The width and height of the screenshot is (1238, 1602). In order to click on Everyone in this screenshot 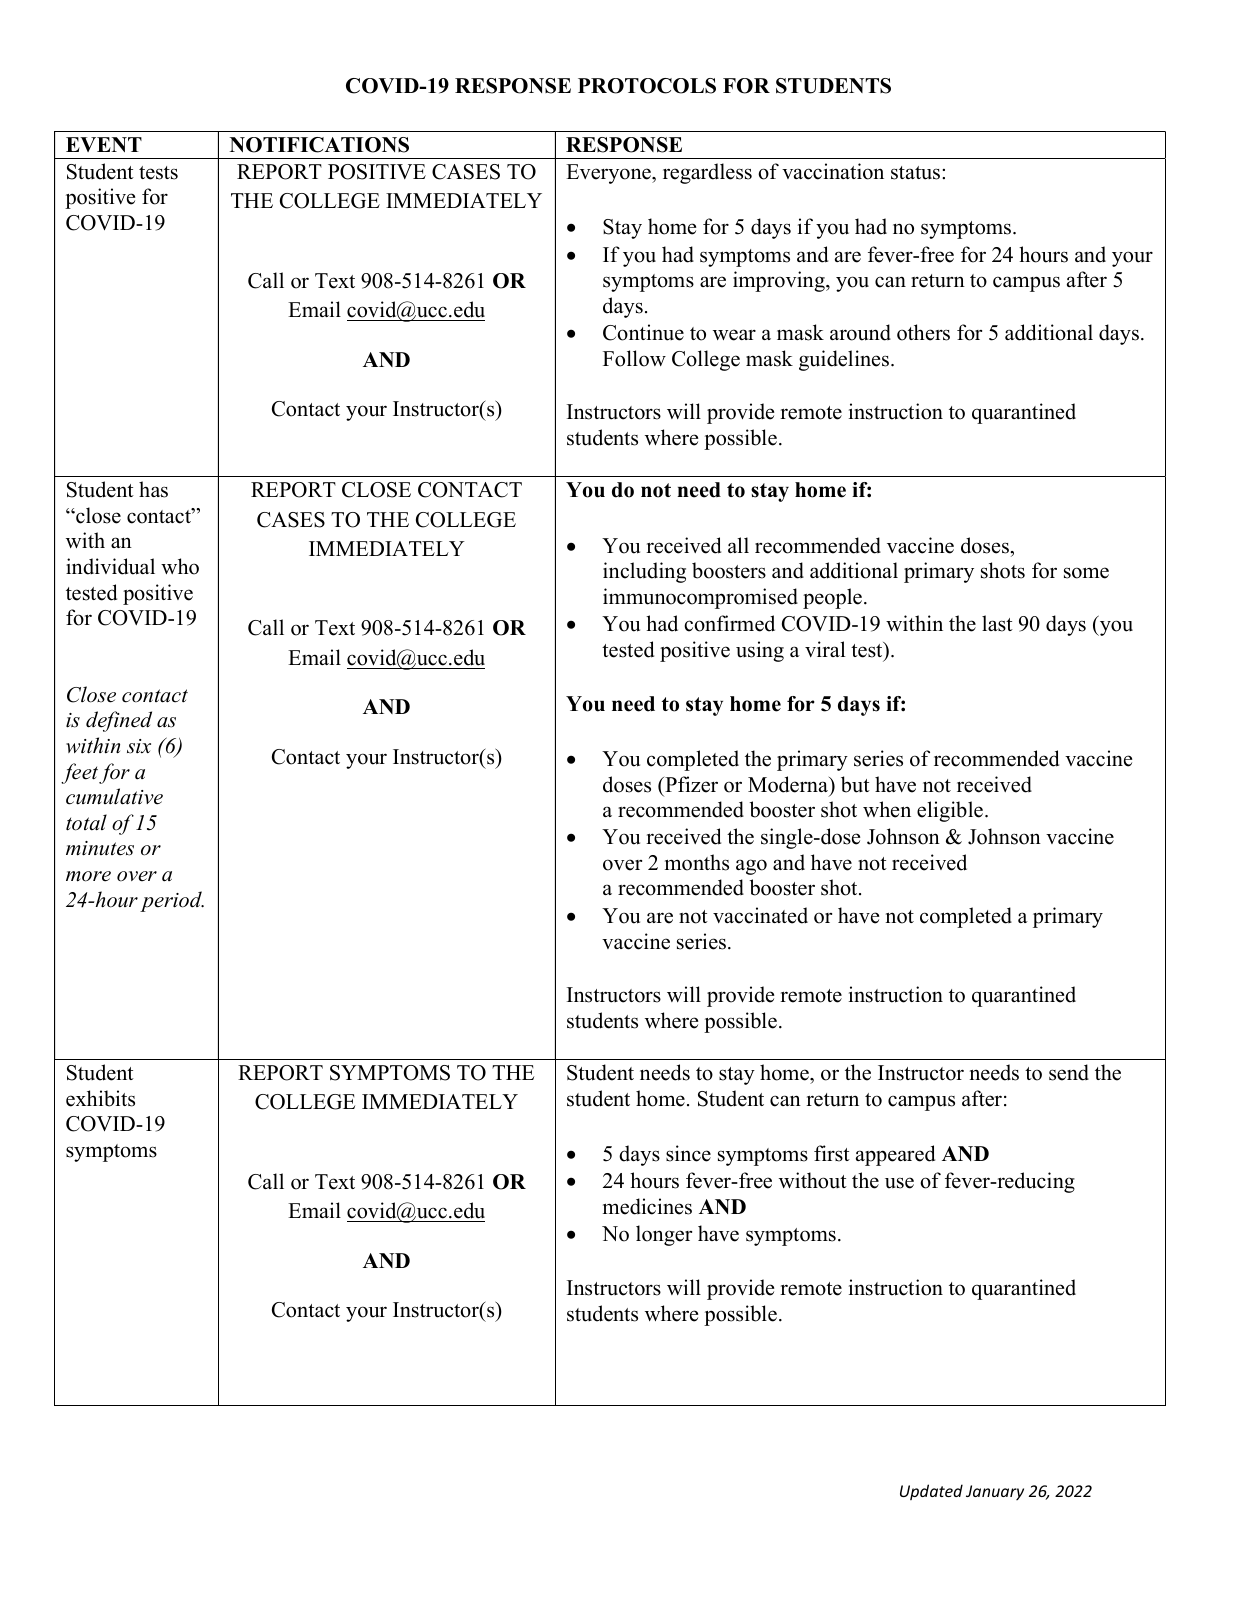, I will do `click(609, 174)`.
